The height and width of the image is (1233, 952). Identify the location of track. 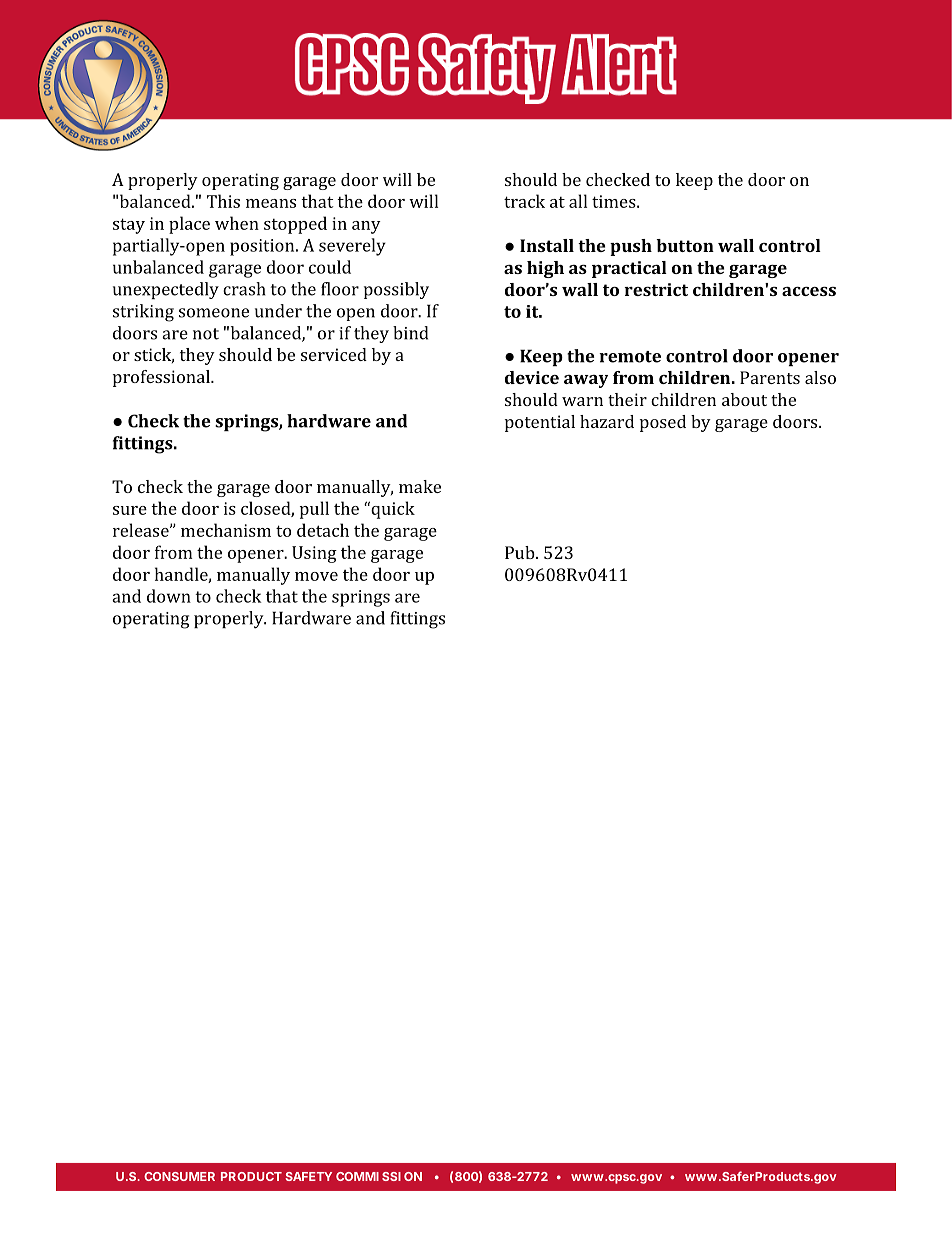
(524, 201).
